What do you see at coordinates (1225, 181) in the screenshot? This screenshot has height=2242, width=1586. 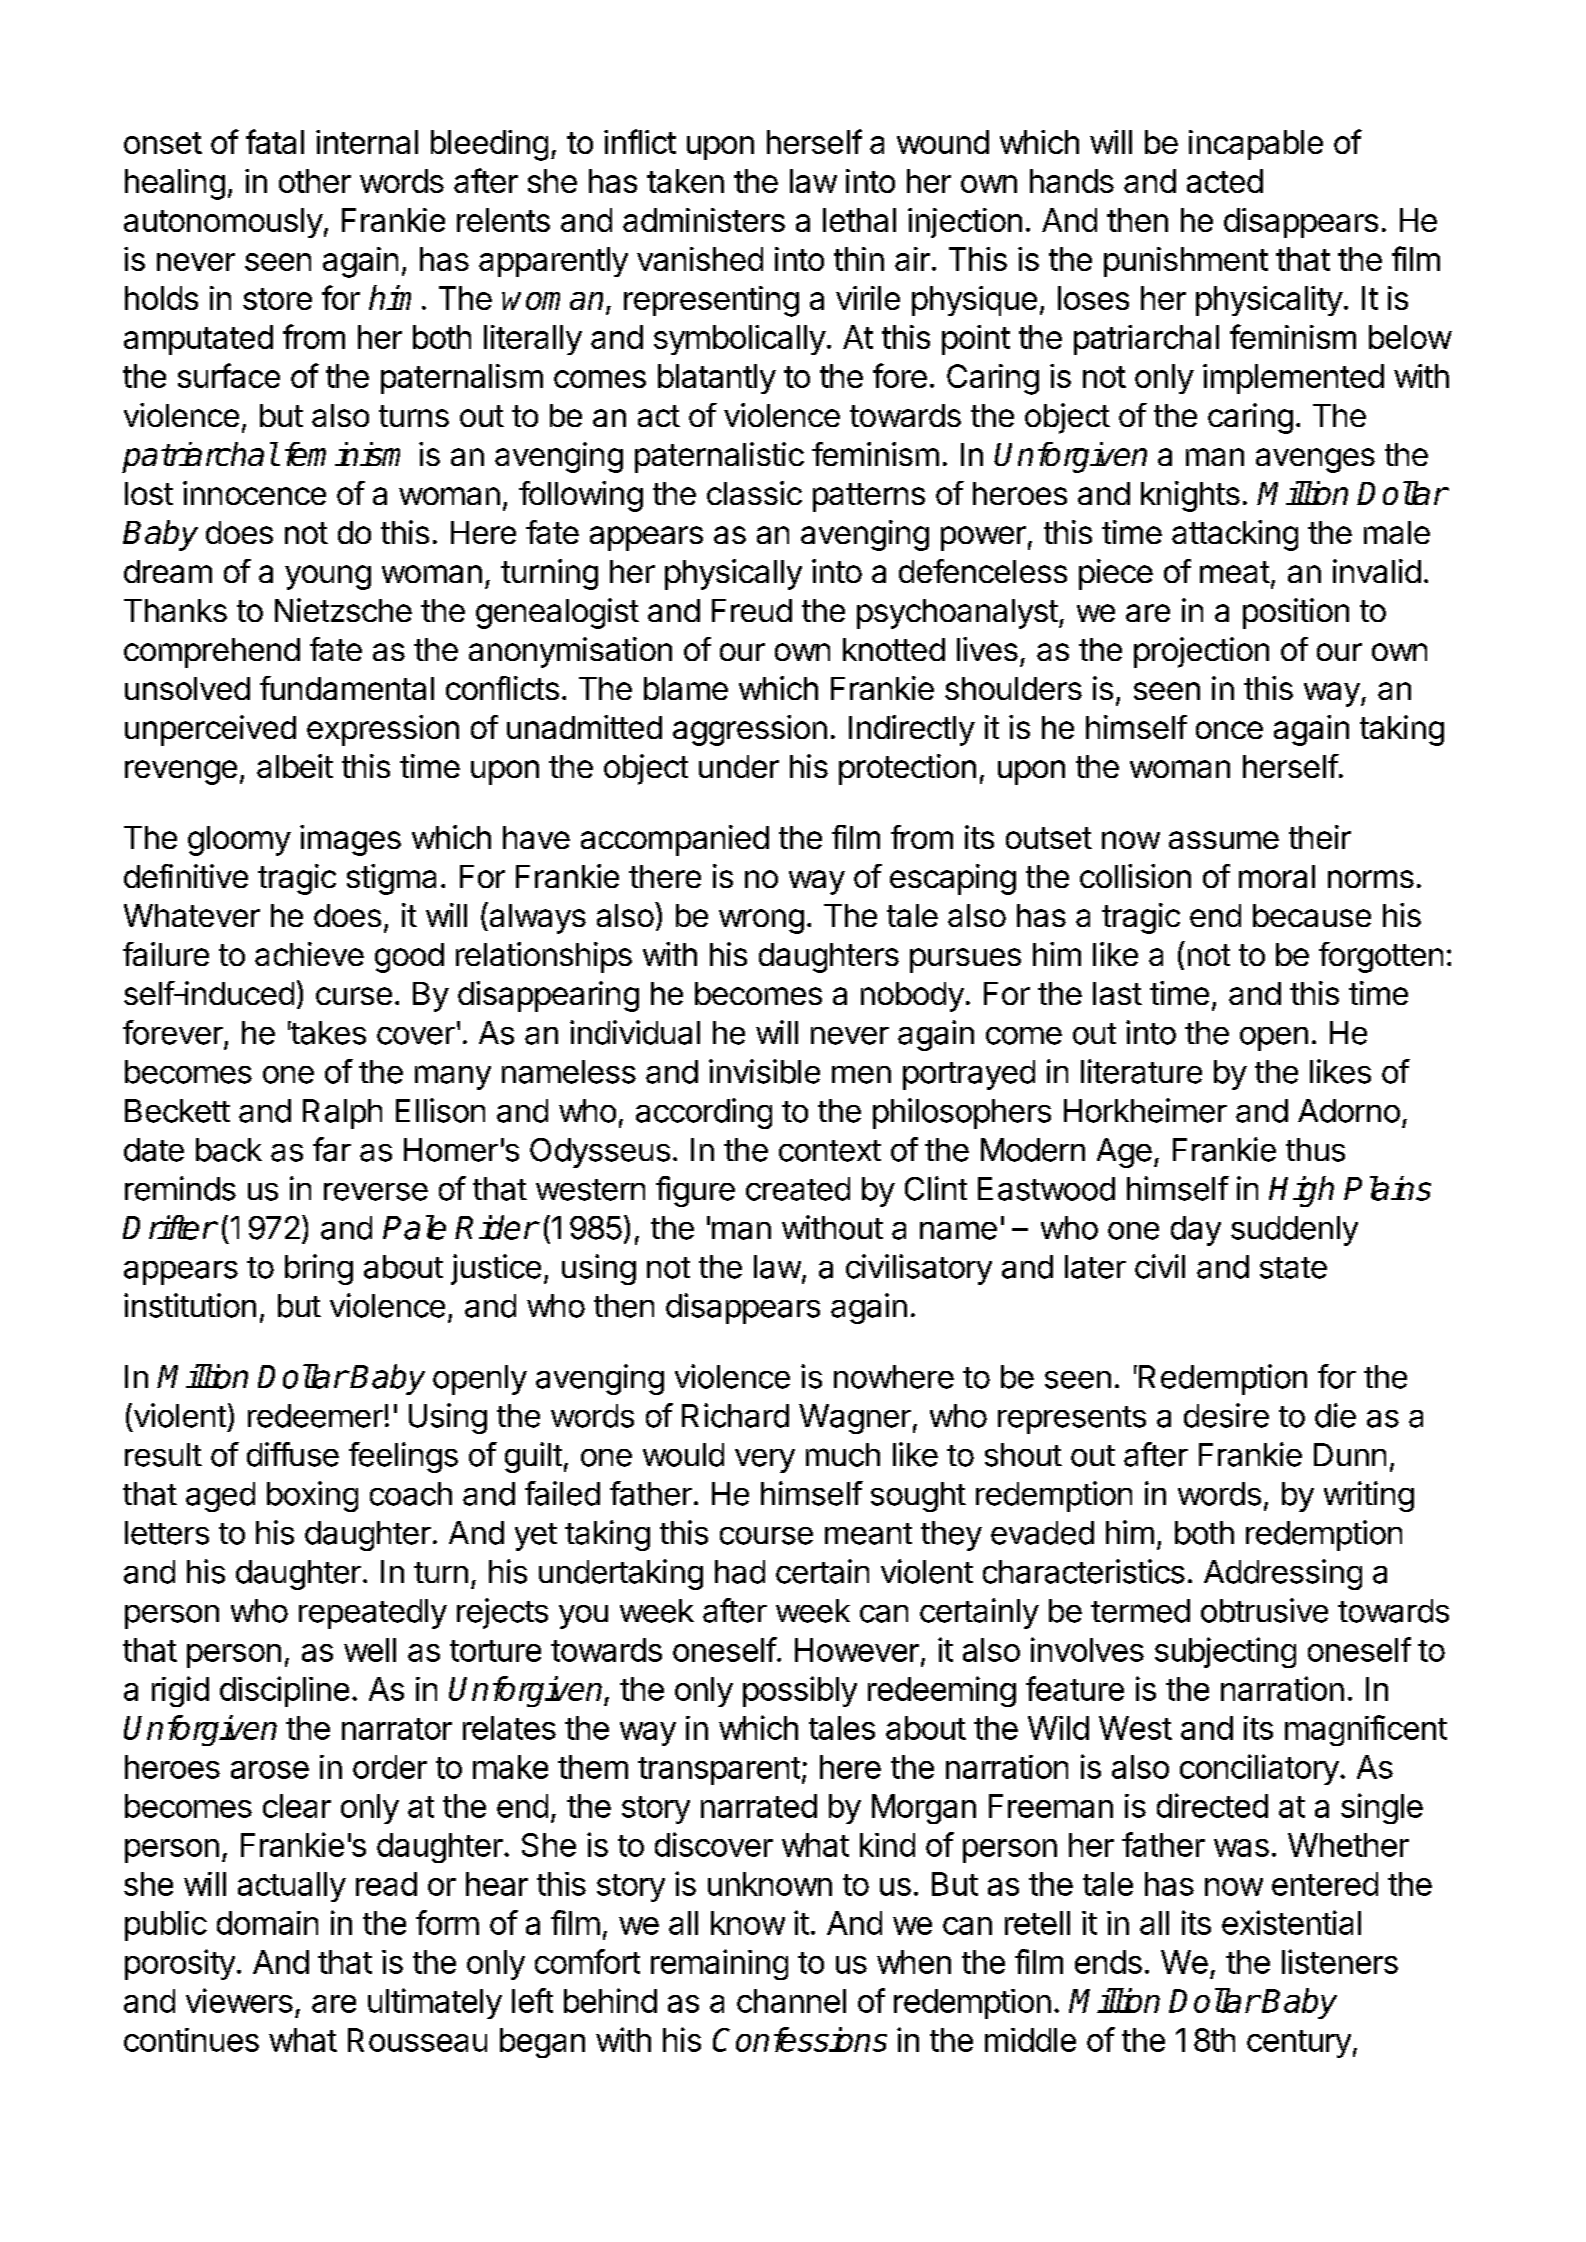 I see `acted` at bounding box center [1225, 181].
